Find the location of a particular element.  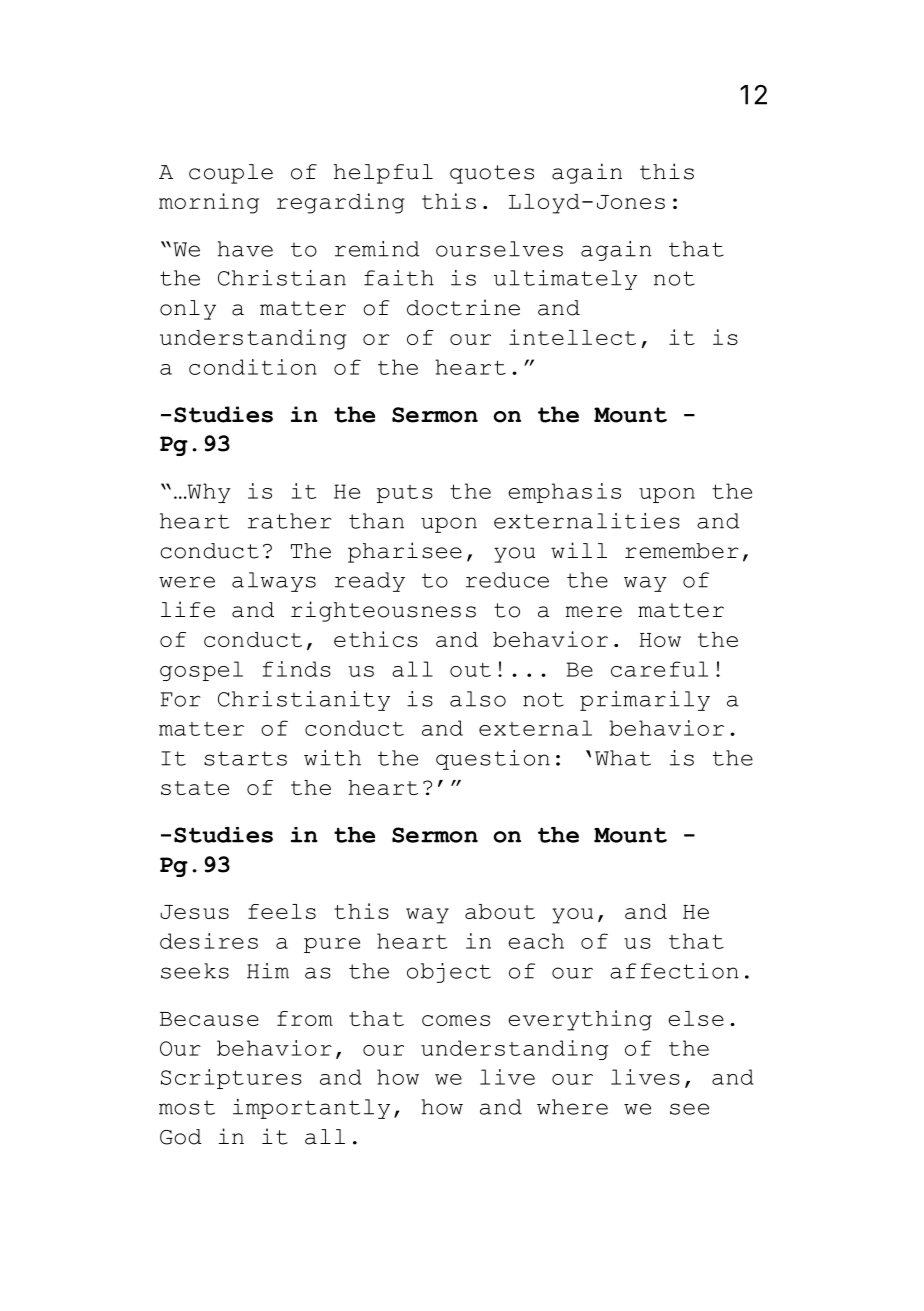

comes is located at coordinates (456, 1020).
